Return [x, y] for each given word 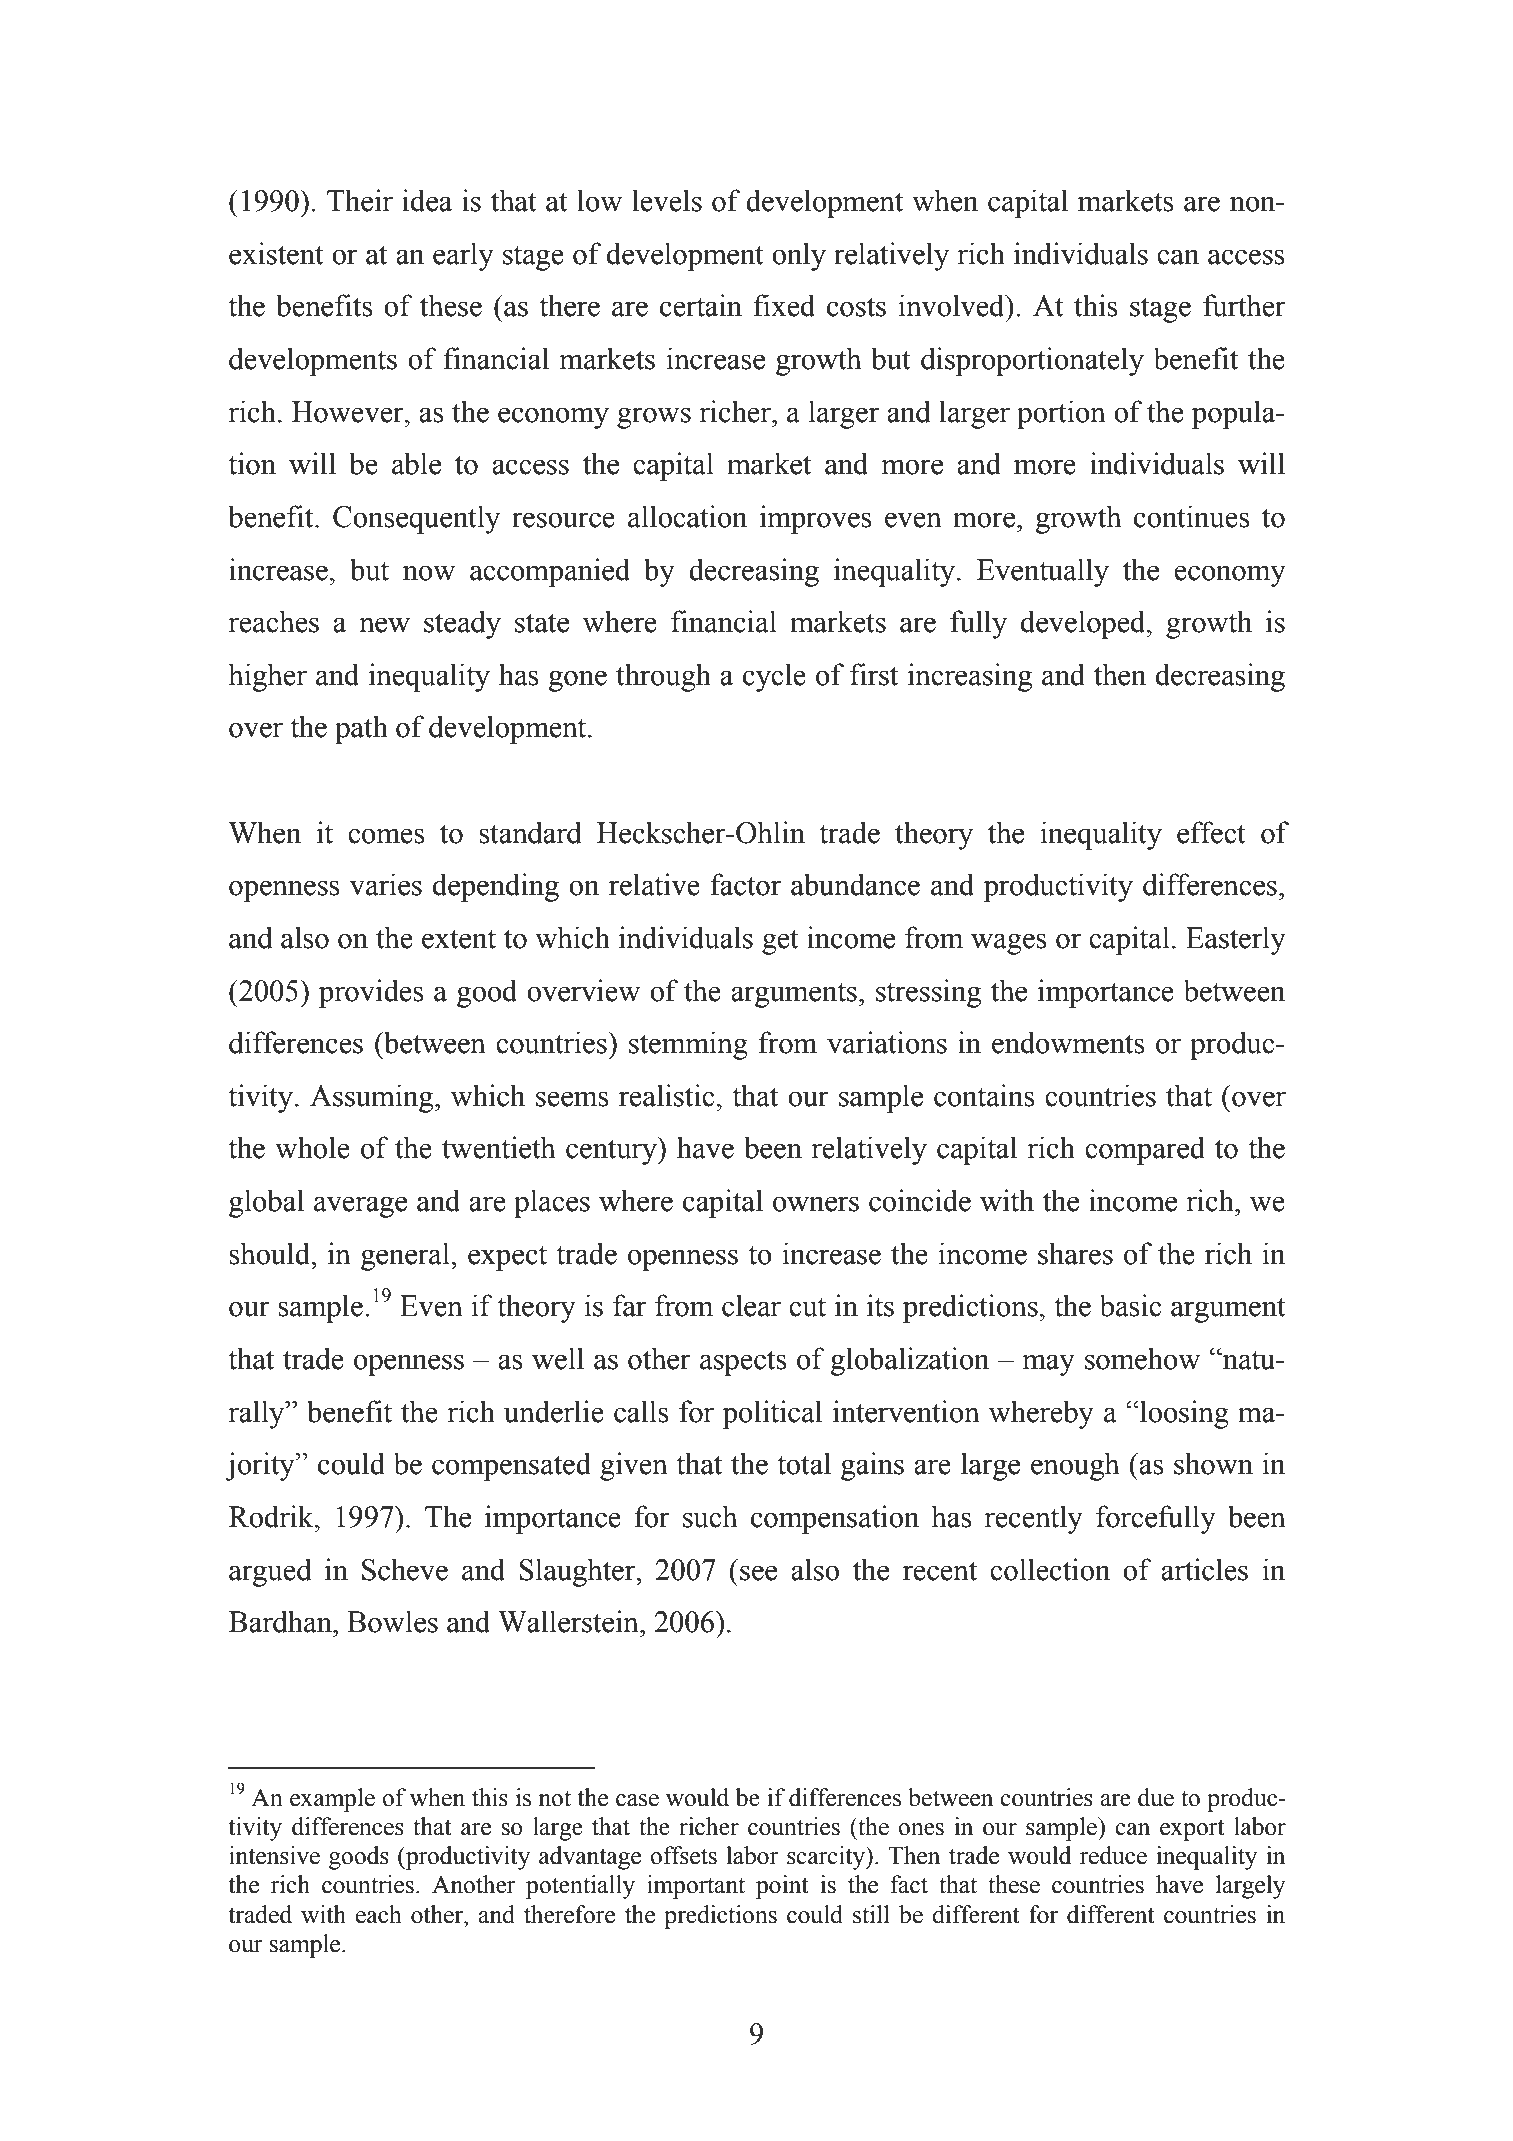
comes [386, 836]
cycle [774, 677]
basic [1130, 1305]
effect [1211, 832]
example [332, 1800]
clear [751, 1305]
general [406, 1256]
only [799, 256]
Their [360, 200]
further [1244, 305]
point [782, 1887]
